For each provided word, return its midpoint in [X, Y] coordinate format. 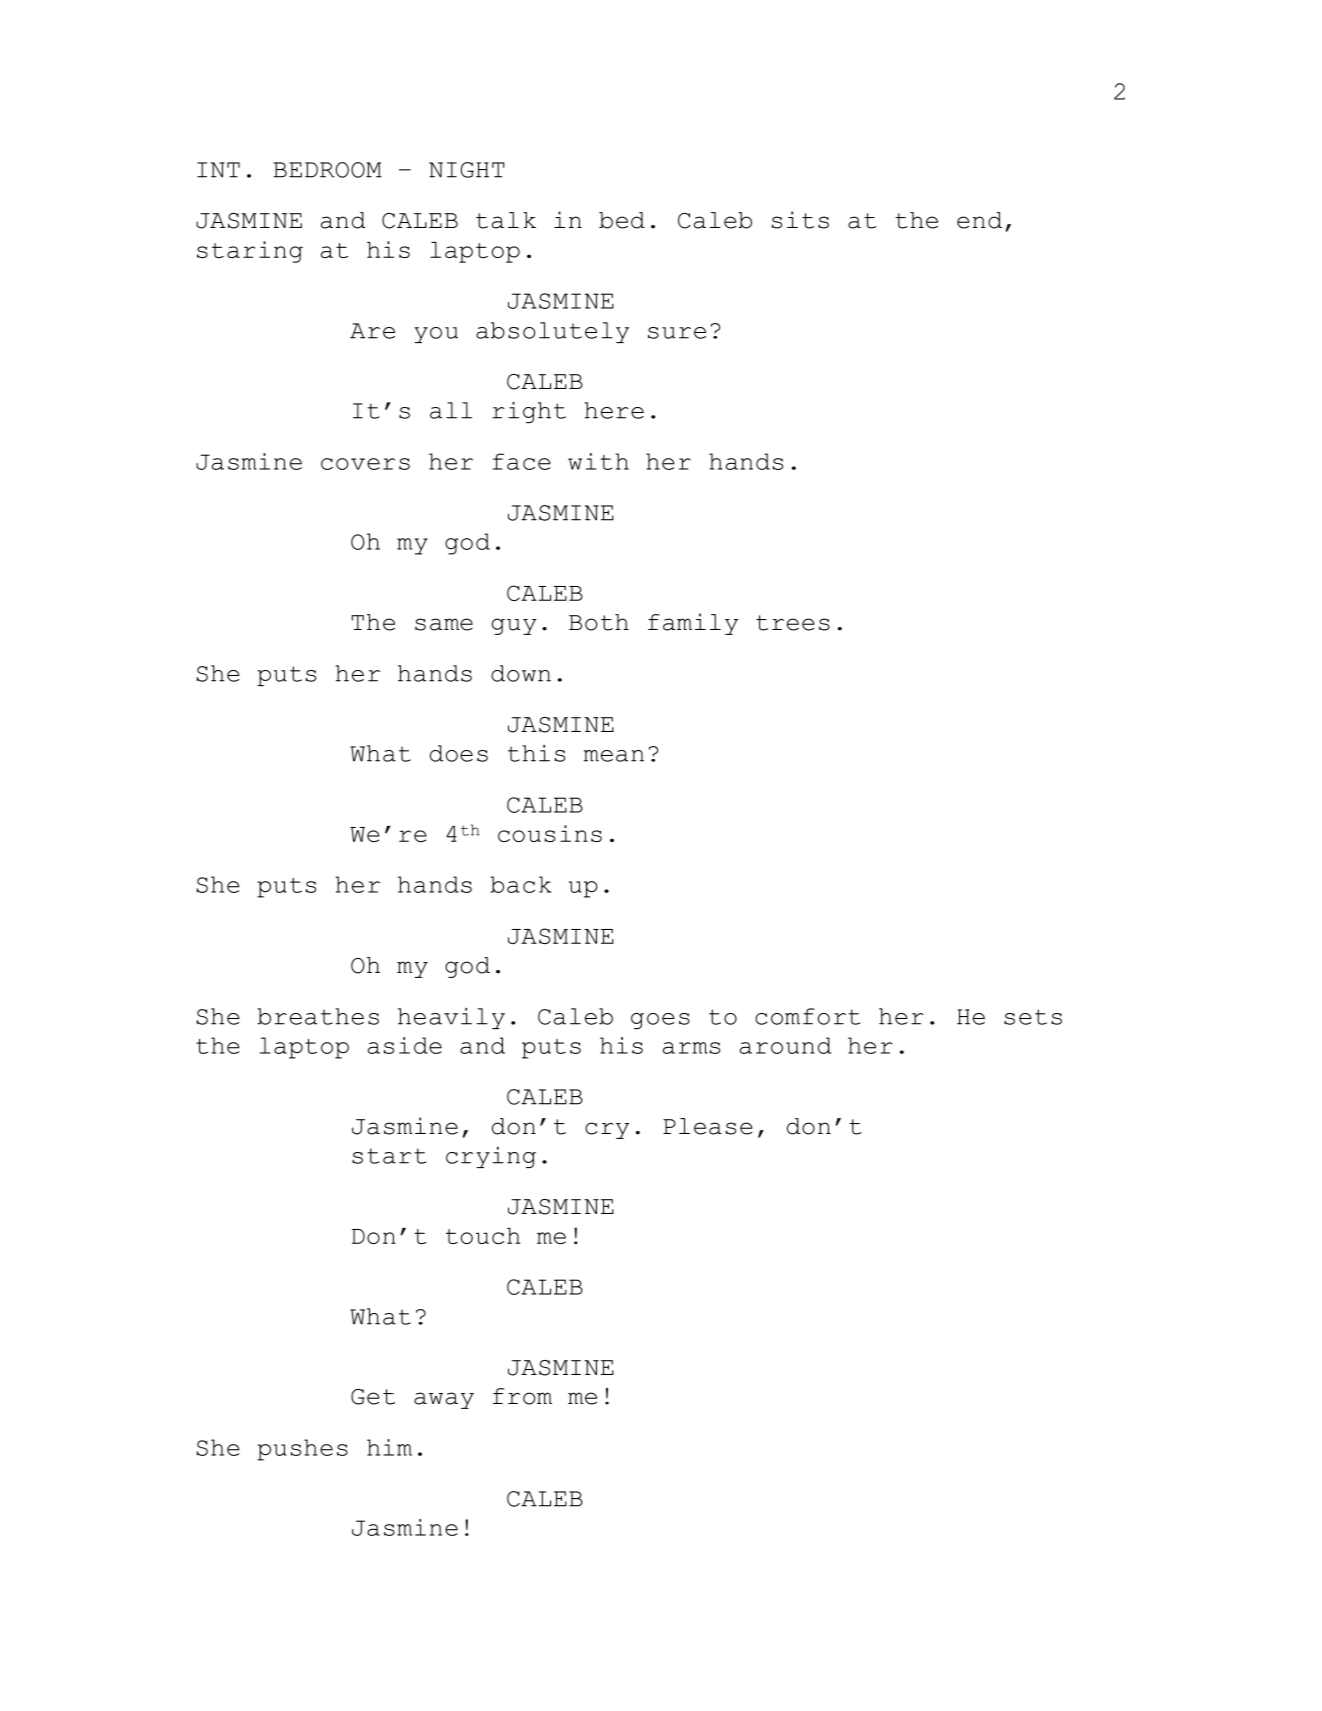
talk [506, 220]
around [785, 1045]
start [389, 1156]
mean [614, 756]
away [444, 1400]
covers [365, 464]
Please [708, 1126]
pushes [302, 1450]
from [522, 1396]
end [979, 220]
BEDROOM [327, 170]
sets [1033, 1017]
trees [793, 623]
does [459, 753]
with [598, 461]
